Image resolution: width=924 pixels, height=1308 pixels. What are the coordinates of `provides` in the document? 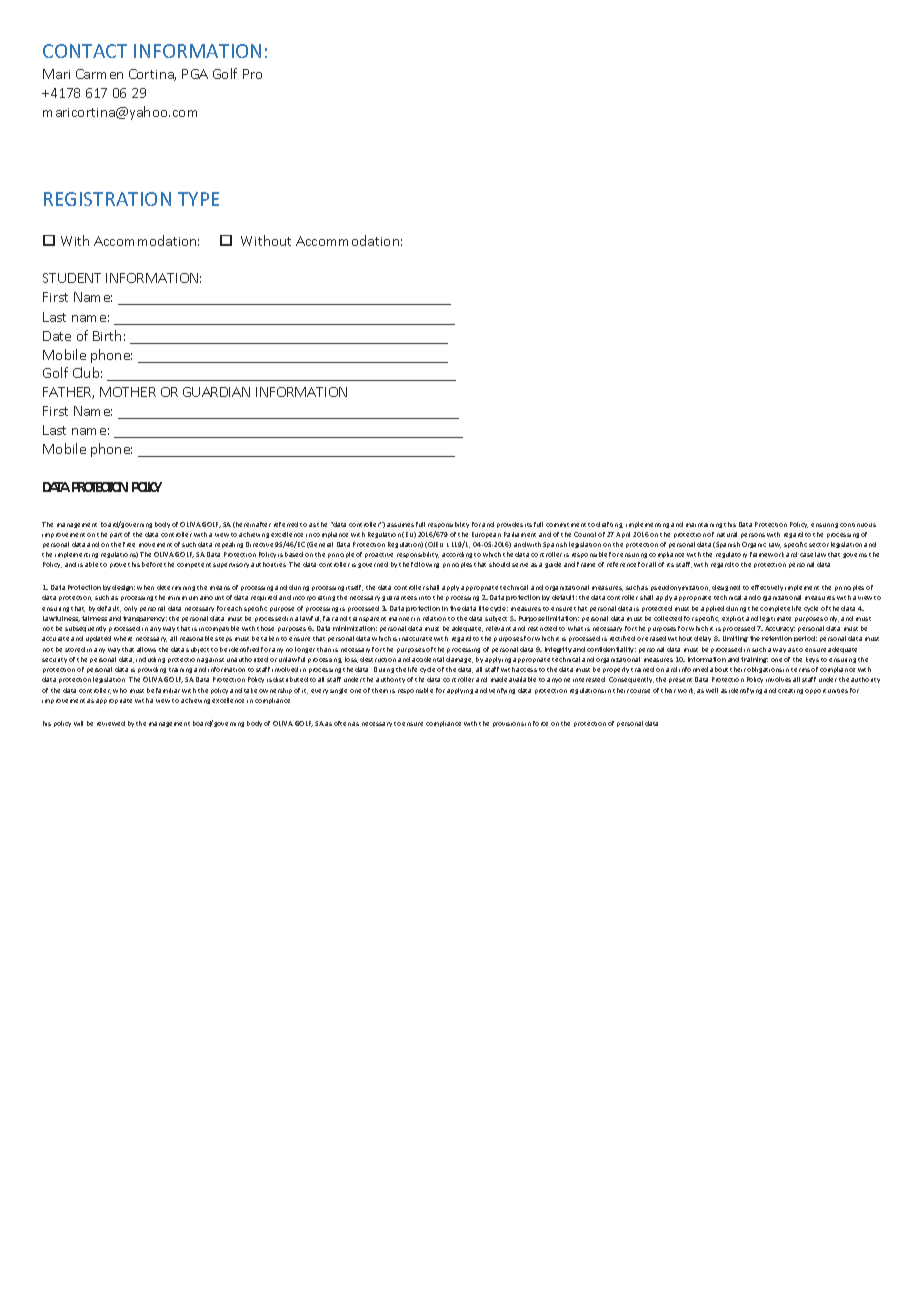 It's located at (510, 525).
